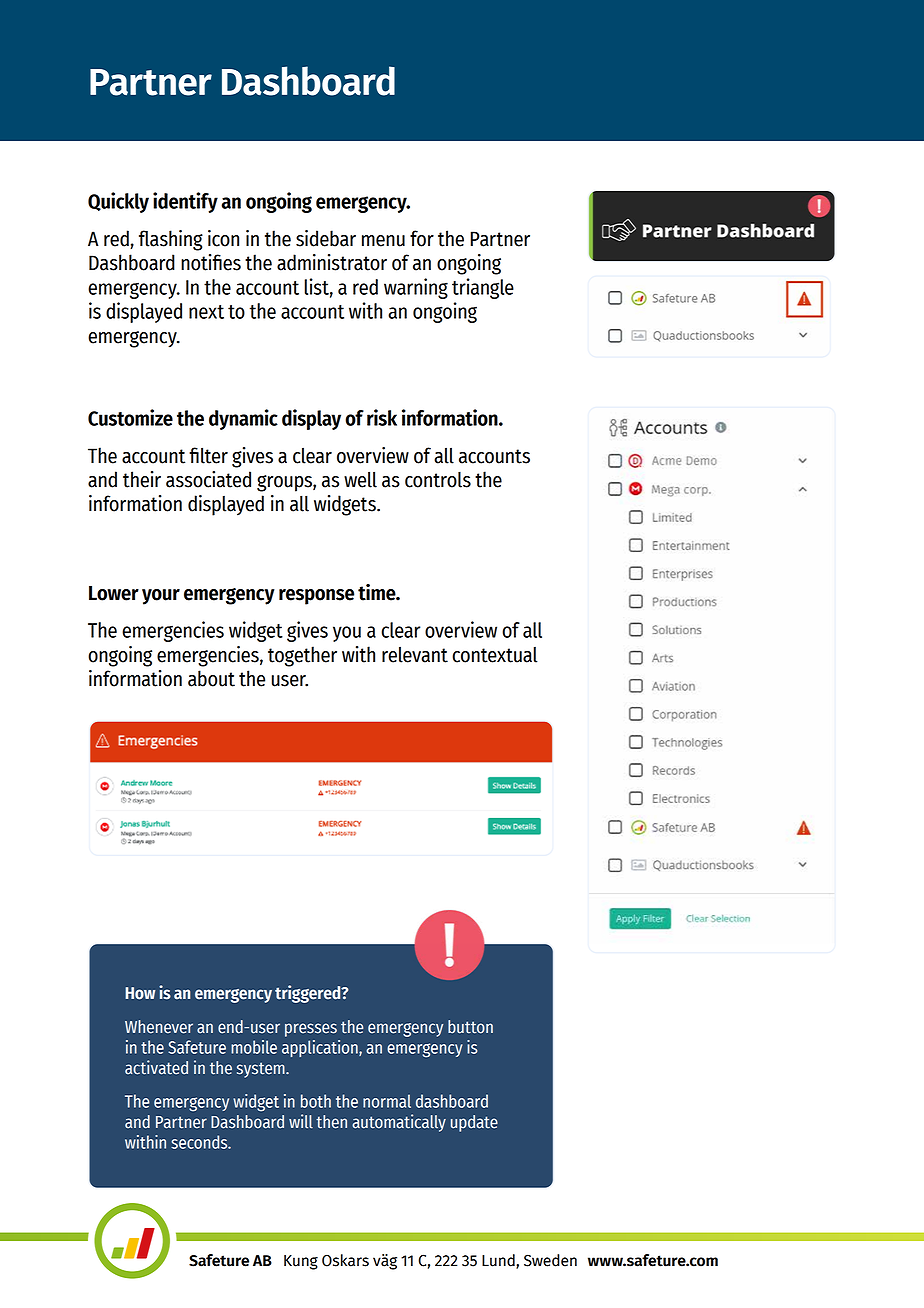  Describe the element at coordinates (309, 994) in the screenshot. I see `triggered` at that location.
